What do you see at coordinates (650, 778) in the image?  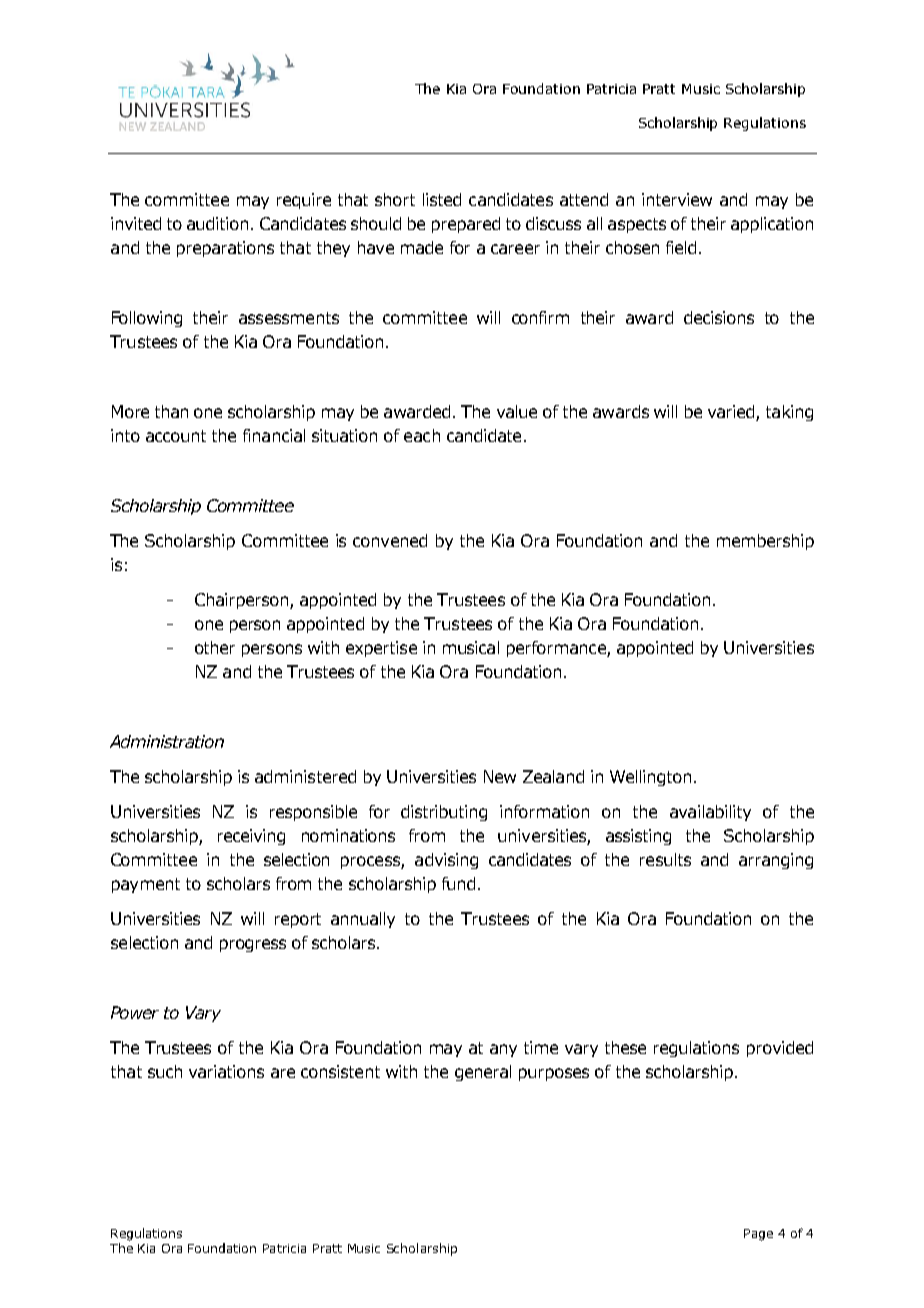 I see `Wellington` at bounding box center [650, 778].
